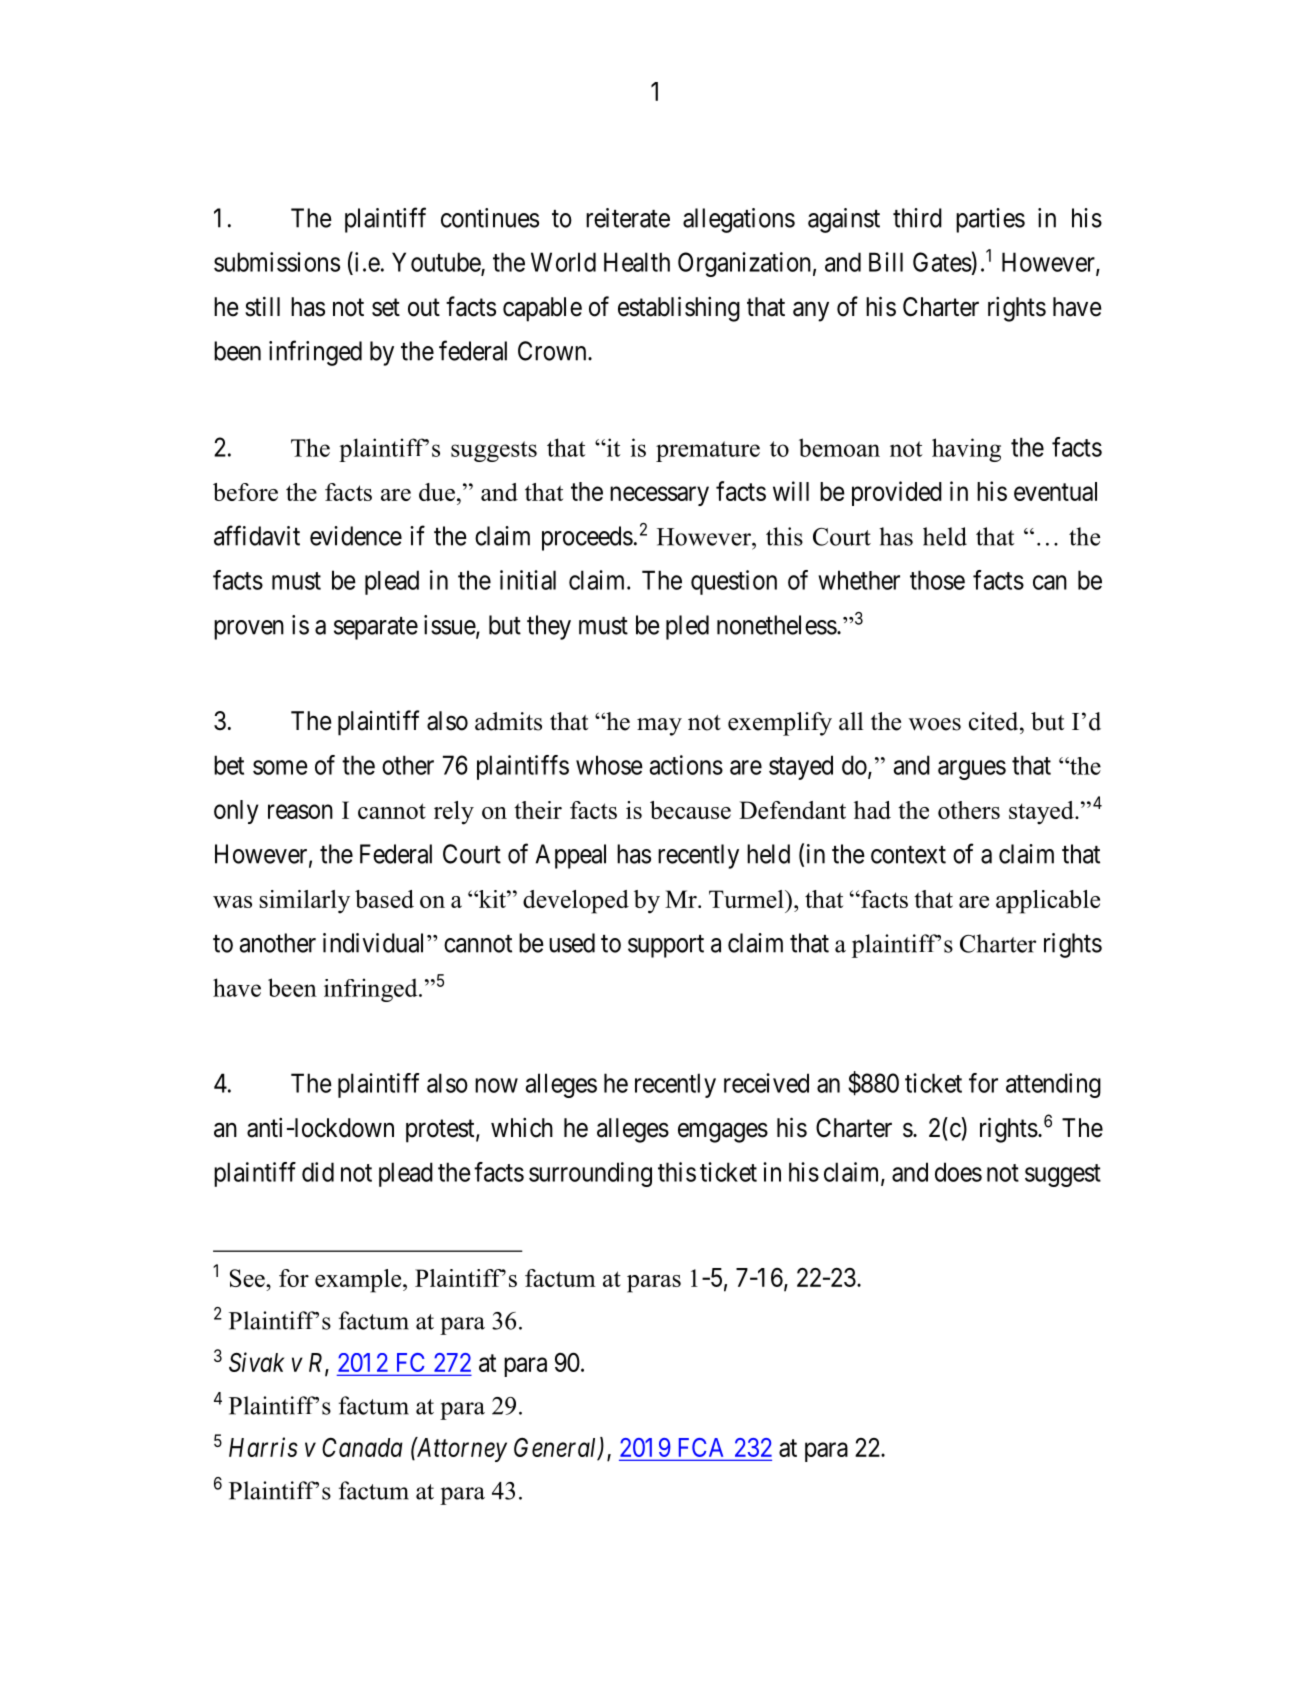 The height and width of the page is (1700, 1314). What do you see at coordinates (659, 496) in the page?
I see `necessary` at bounding box center [659, 496].
